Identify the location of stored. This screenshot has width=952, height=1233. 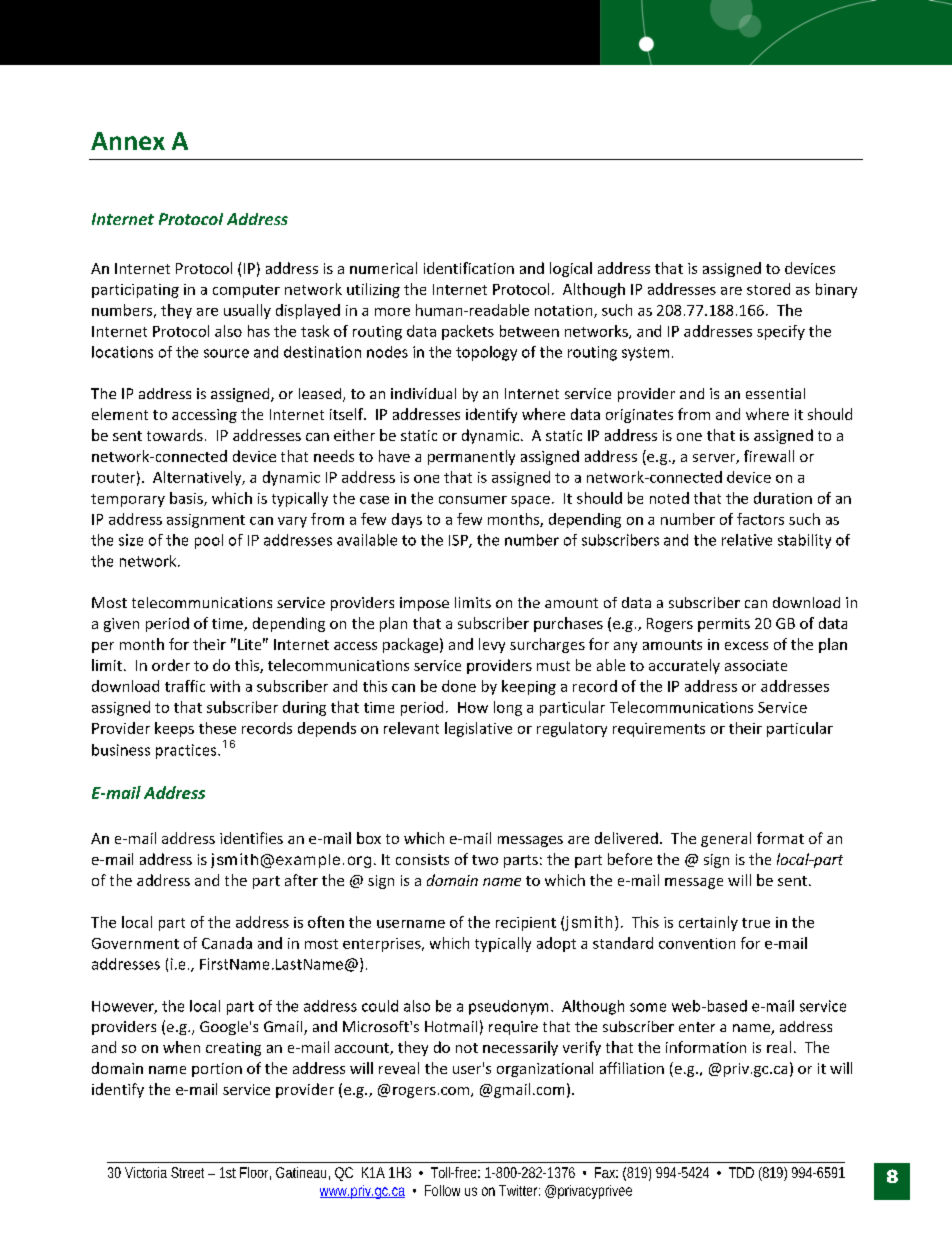
(768, 289).
